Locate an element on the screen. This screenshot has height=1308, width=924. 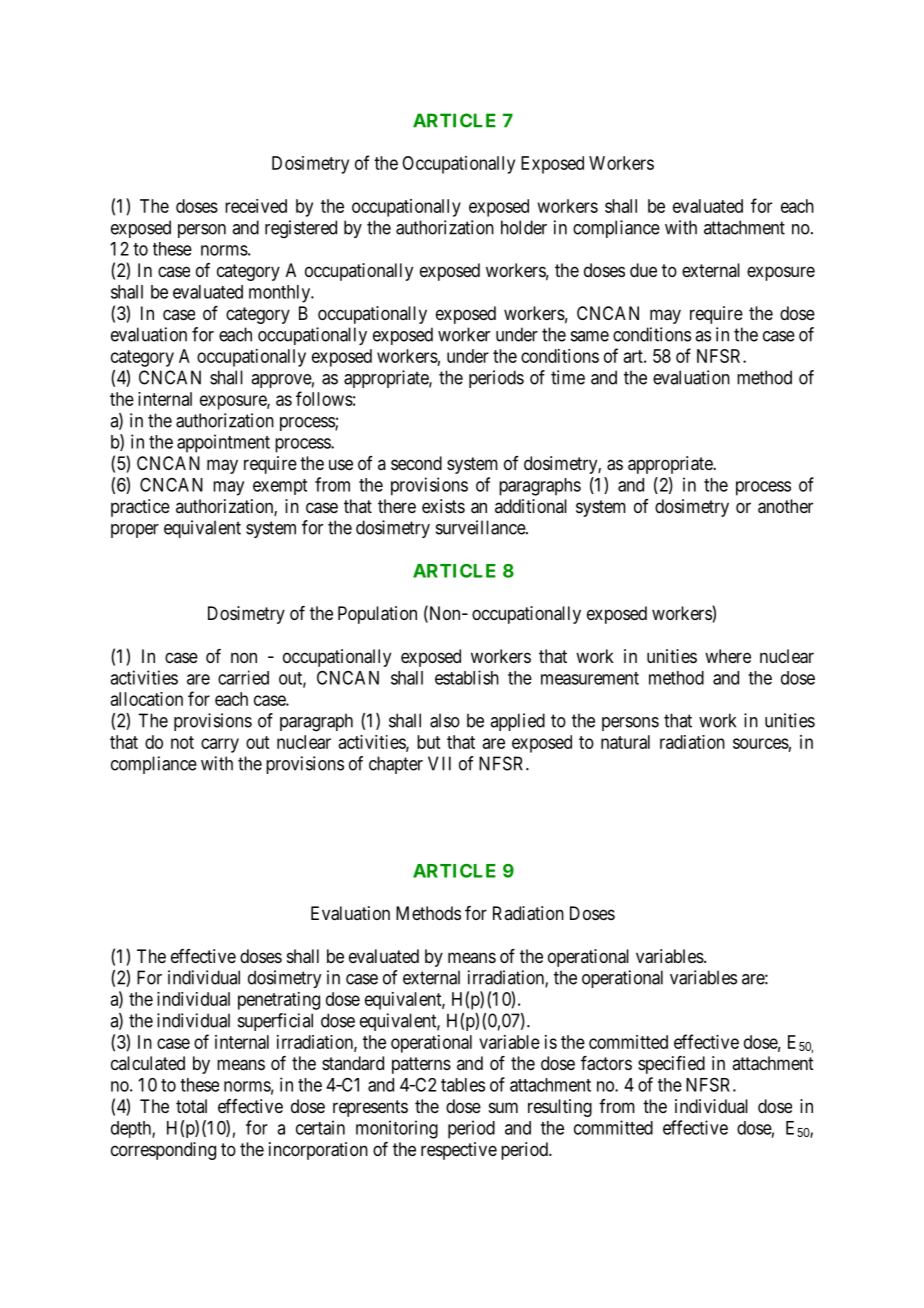
proper is located at coordinates (135, 531).
